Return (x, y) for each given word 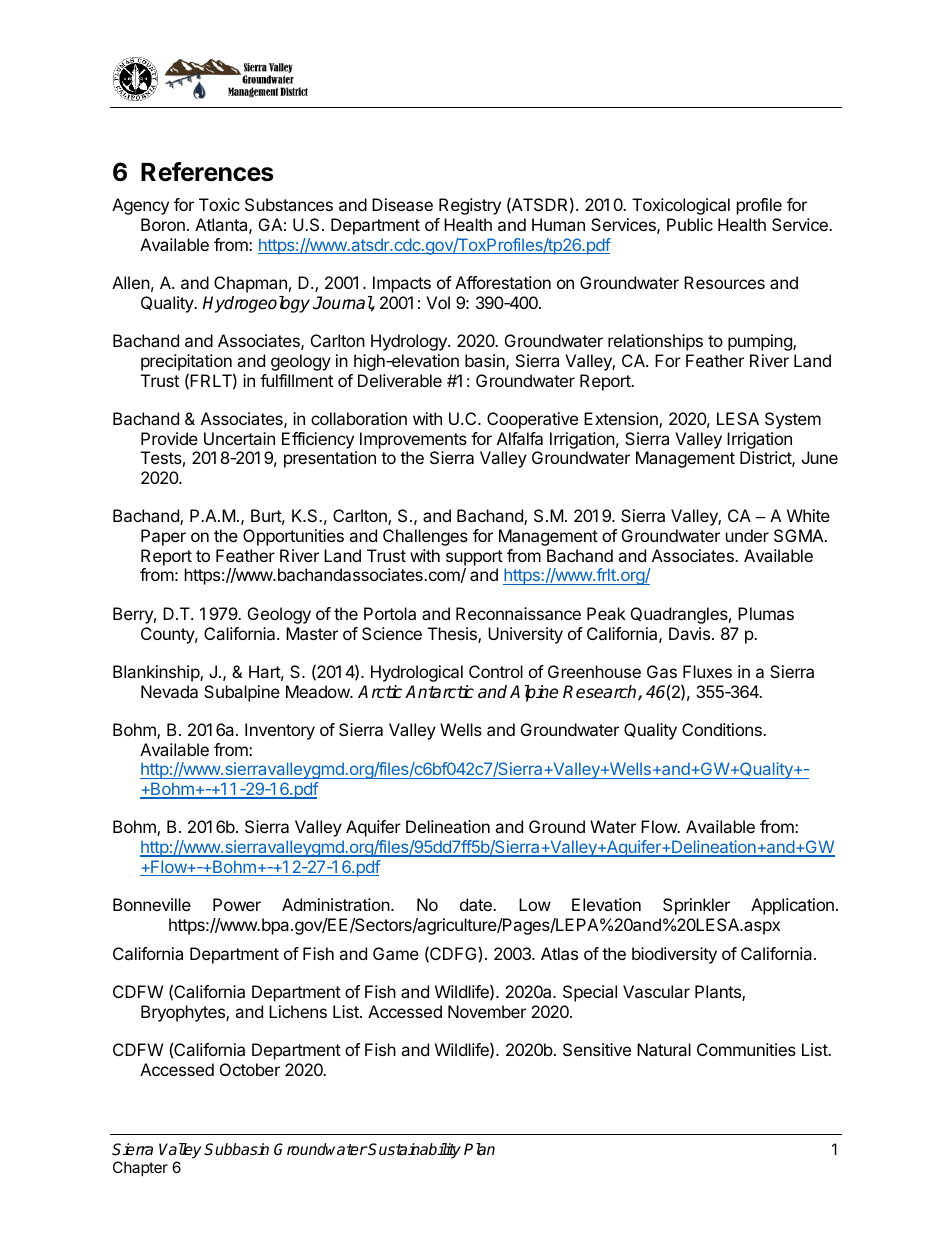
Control (496, 671)
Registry (470, 206)
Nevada (169, 691)
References (207, 172)
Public (690, 224)
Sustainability (414, 1151)
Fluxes (707, 671)
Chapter (140, 1168)
